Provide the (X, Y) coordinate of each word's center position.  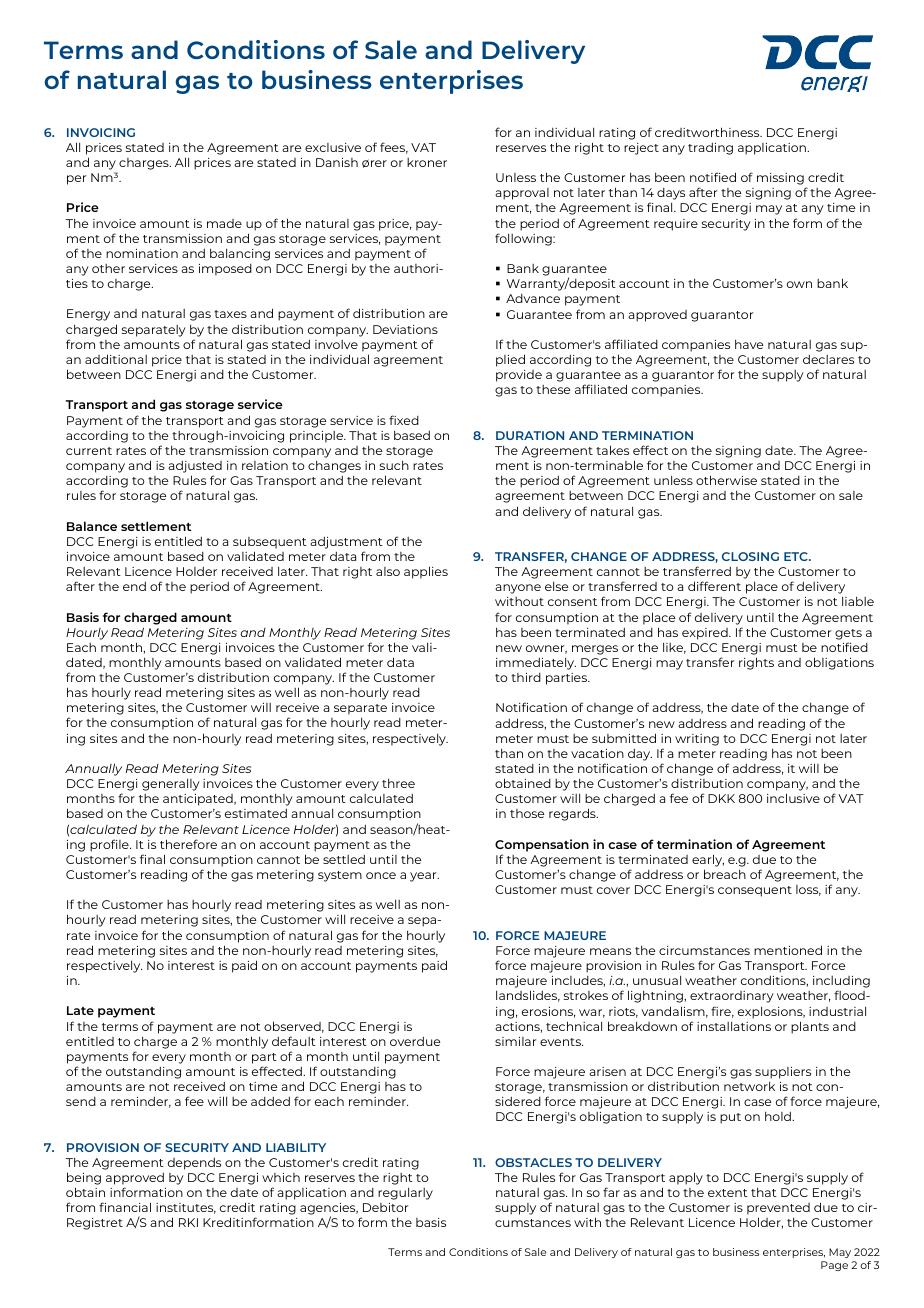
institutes (186, 1208)
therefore (188, 844)
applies (426, 572)
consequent (755, 891)
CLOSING (750, 556)
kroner (427, 162)
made (224, 223)
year (424, 877)
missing (780, 179)
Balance (92, 526)
